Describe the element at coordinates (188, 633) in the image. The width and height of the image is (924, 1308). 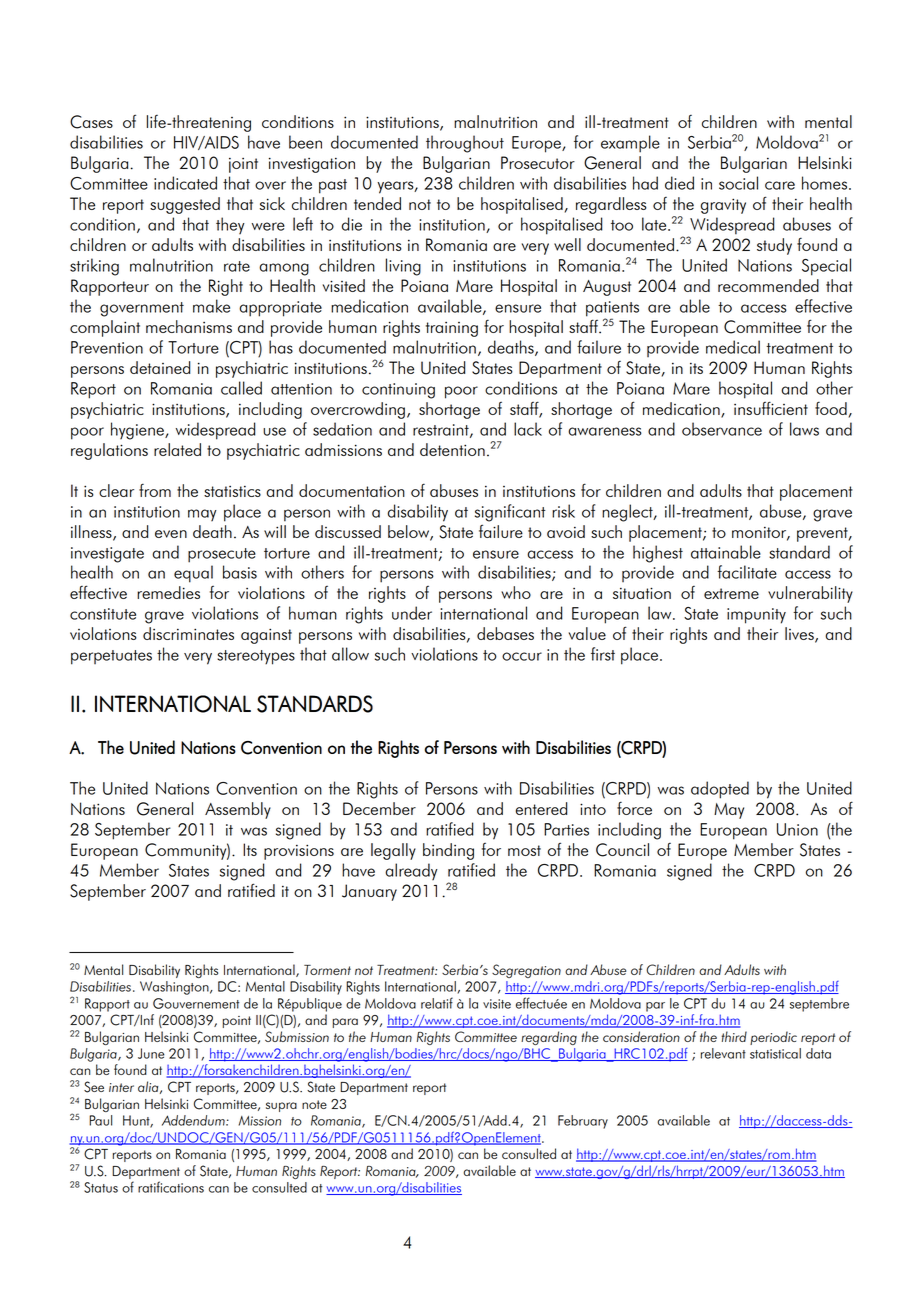
I see `discriminates` at that location.
